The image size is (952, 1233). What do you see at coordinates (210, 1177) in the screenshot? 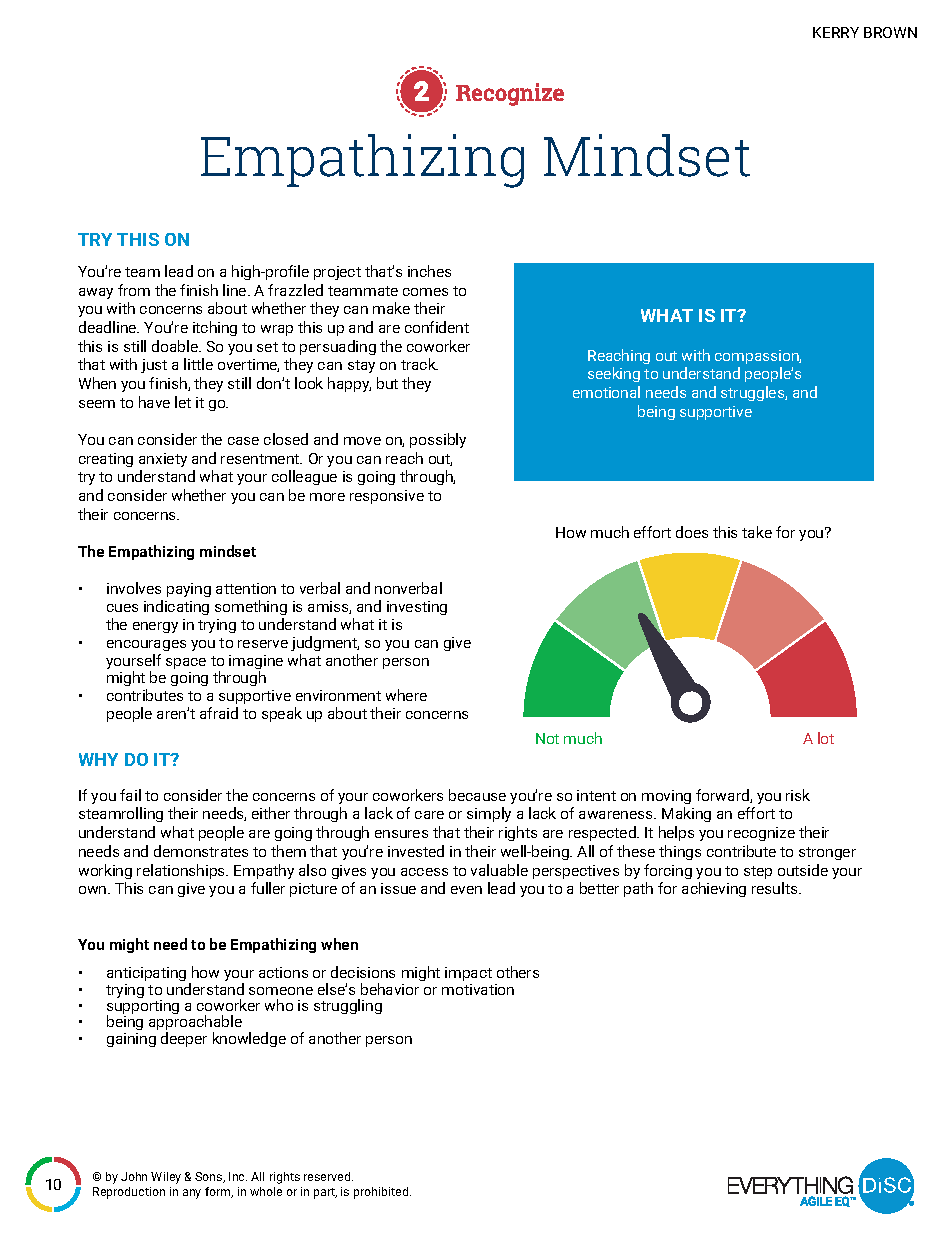
I see `Sons` at bounding box center [210, 1177].
